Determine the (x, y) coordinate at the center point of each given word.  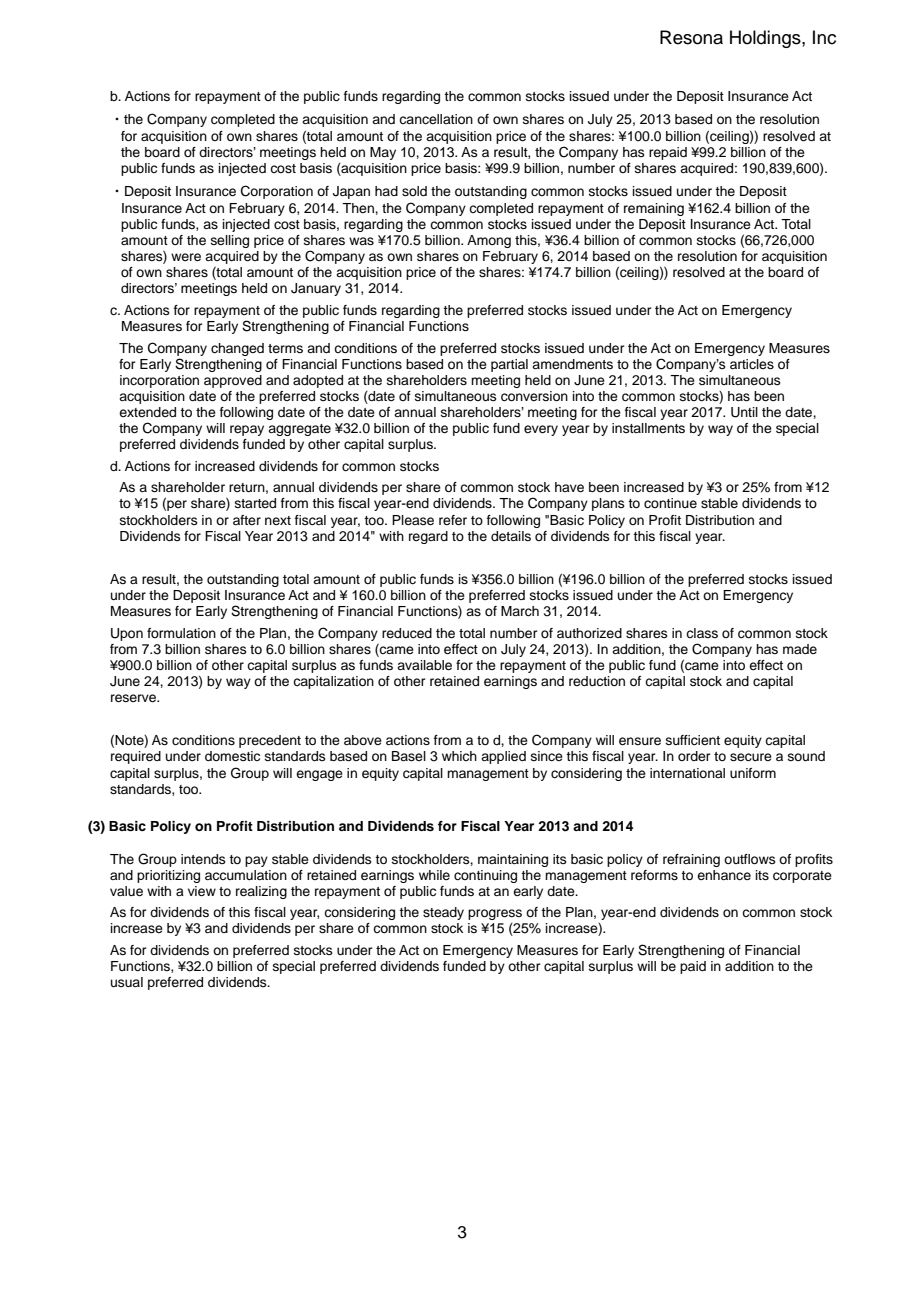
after (247, 520)
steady (443, 913)
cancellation (436, 119)
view (202, 891)
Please (413, 520)
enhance (724, 875)
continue (670, 503)
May (383, 153)
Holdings (766, 39)
